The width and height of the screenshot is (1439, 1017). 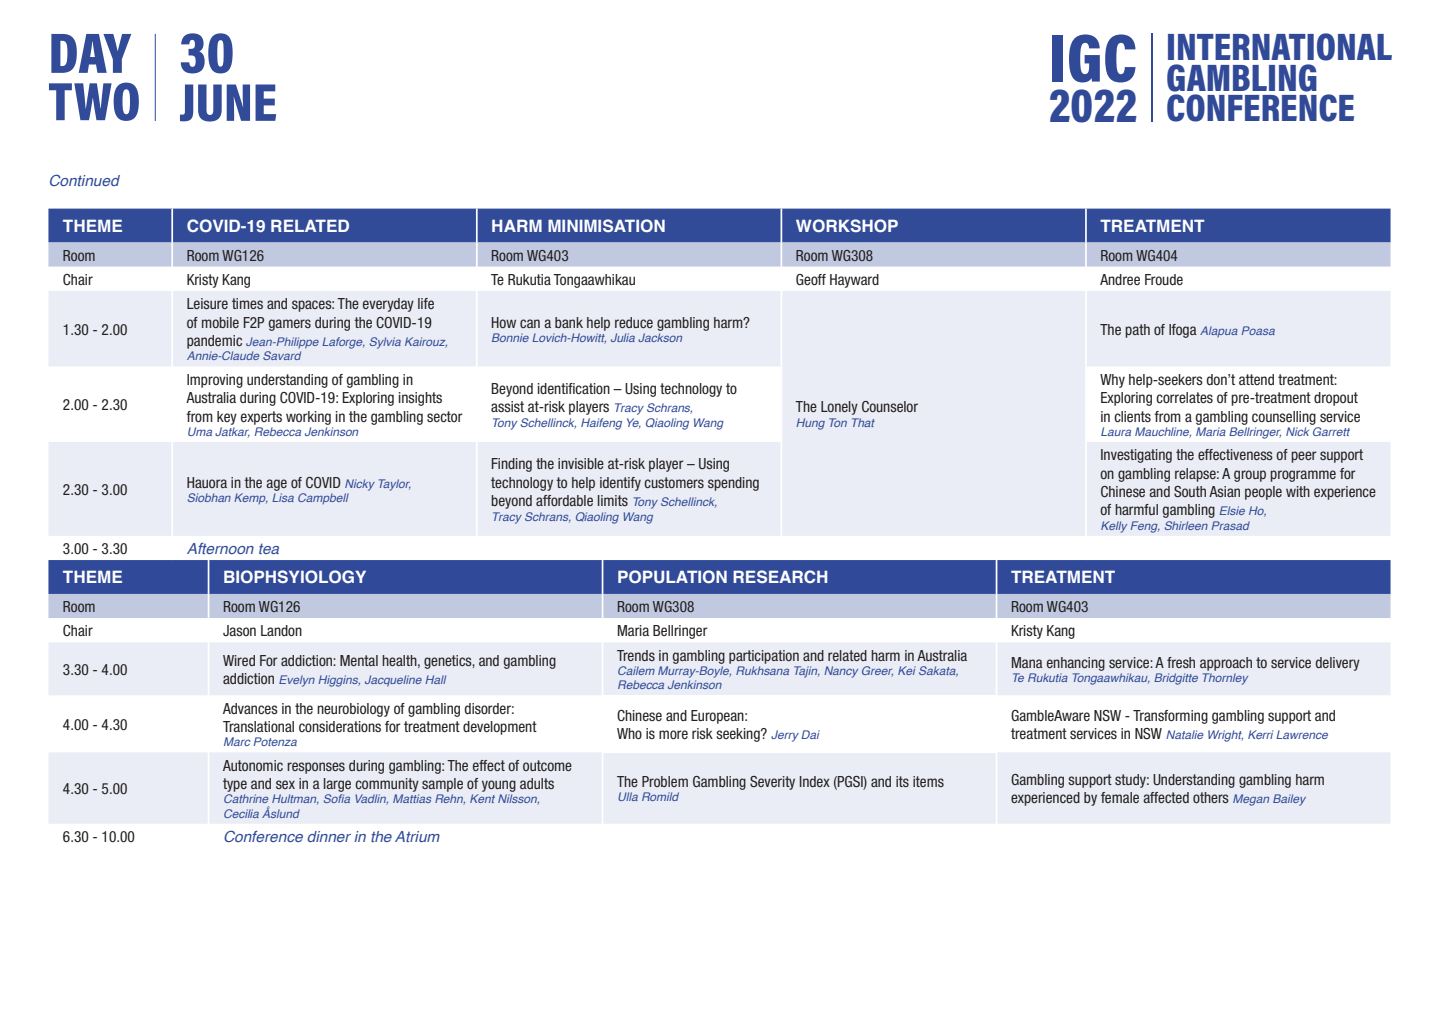 What do you see at coordinates (1280, 47) in the screenshot?
I see `INTERNATIONAL` at bounding box center [1280, 47].
